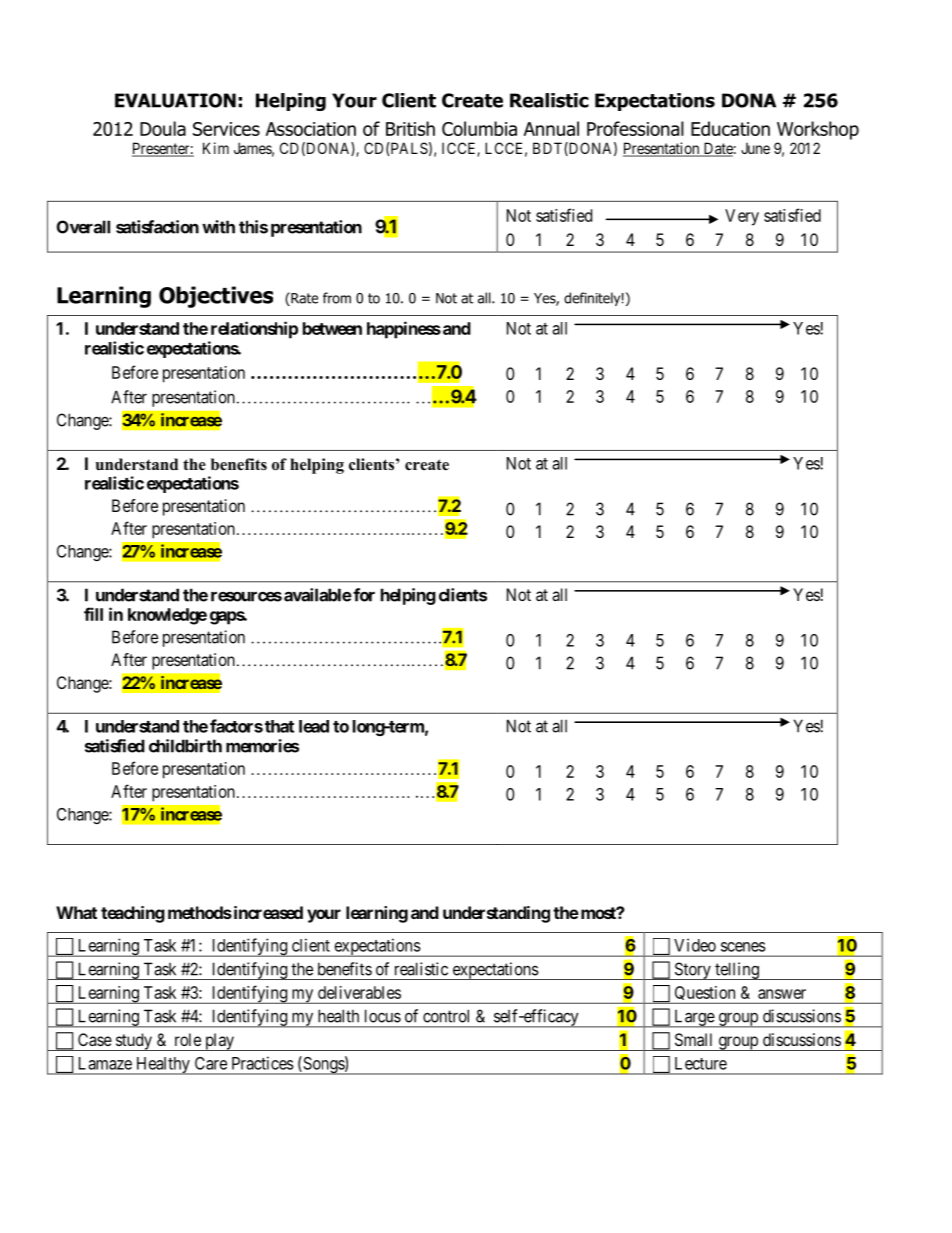 This screenshot has width=952, height=1233. What do you see at coordinates (446, 1016) in the screenshot?
I see `control` at bounding box center [446, 1016].
